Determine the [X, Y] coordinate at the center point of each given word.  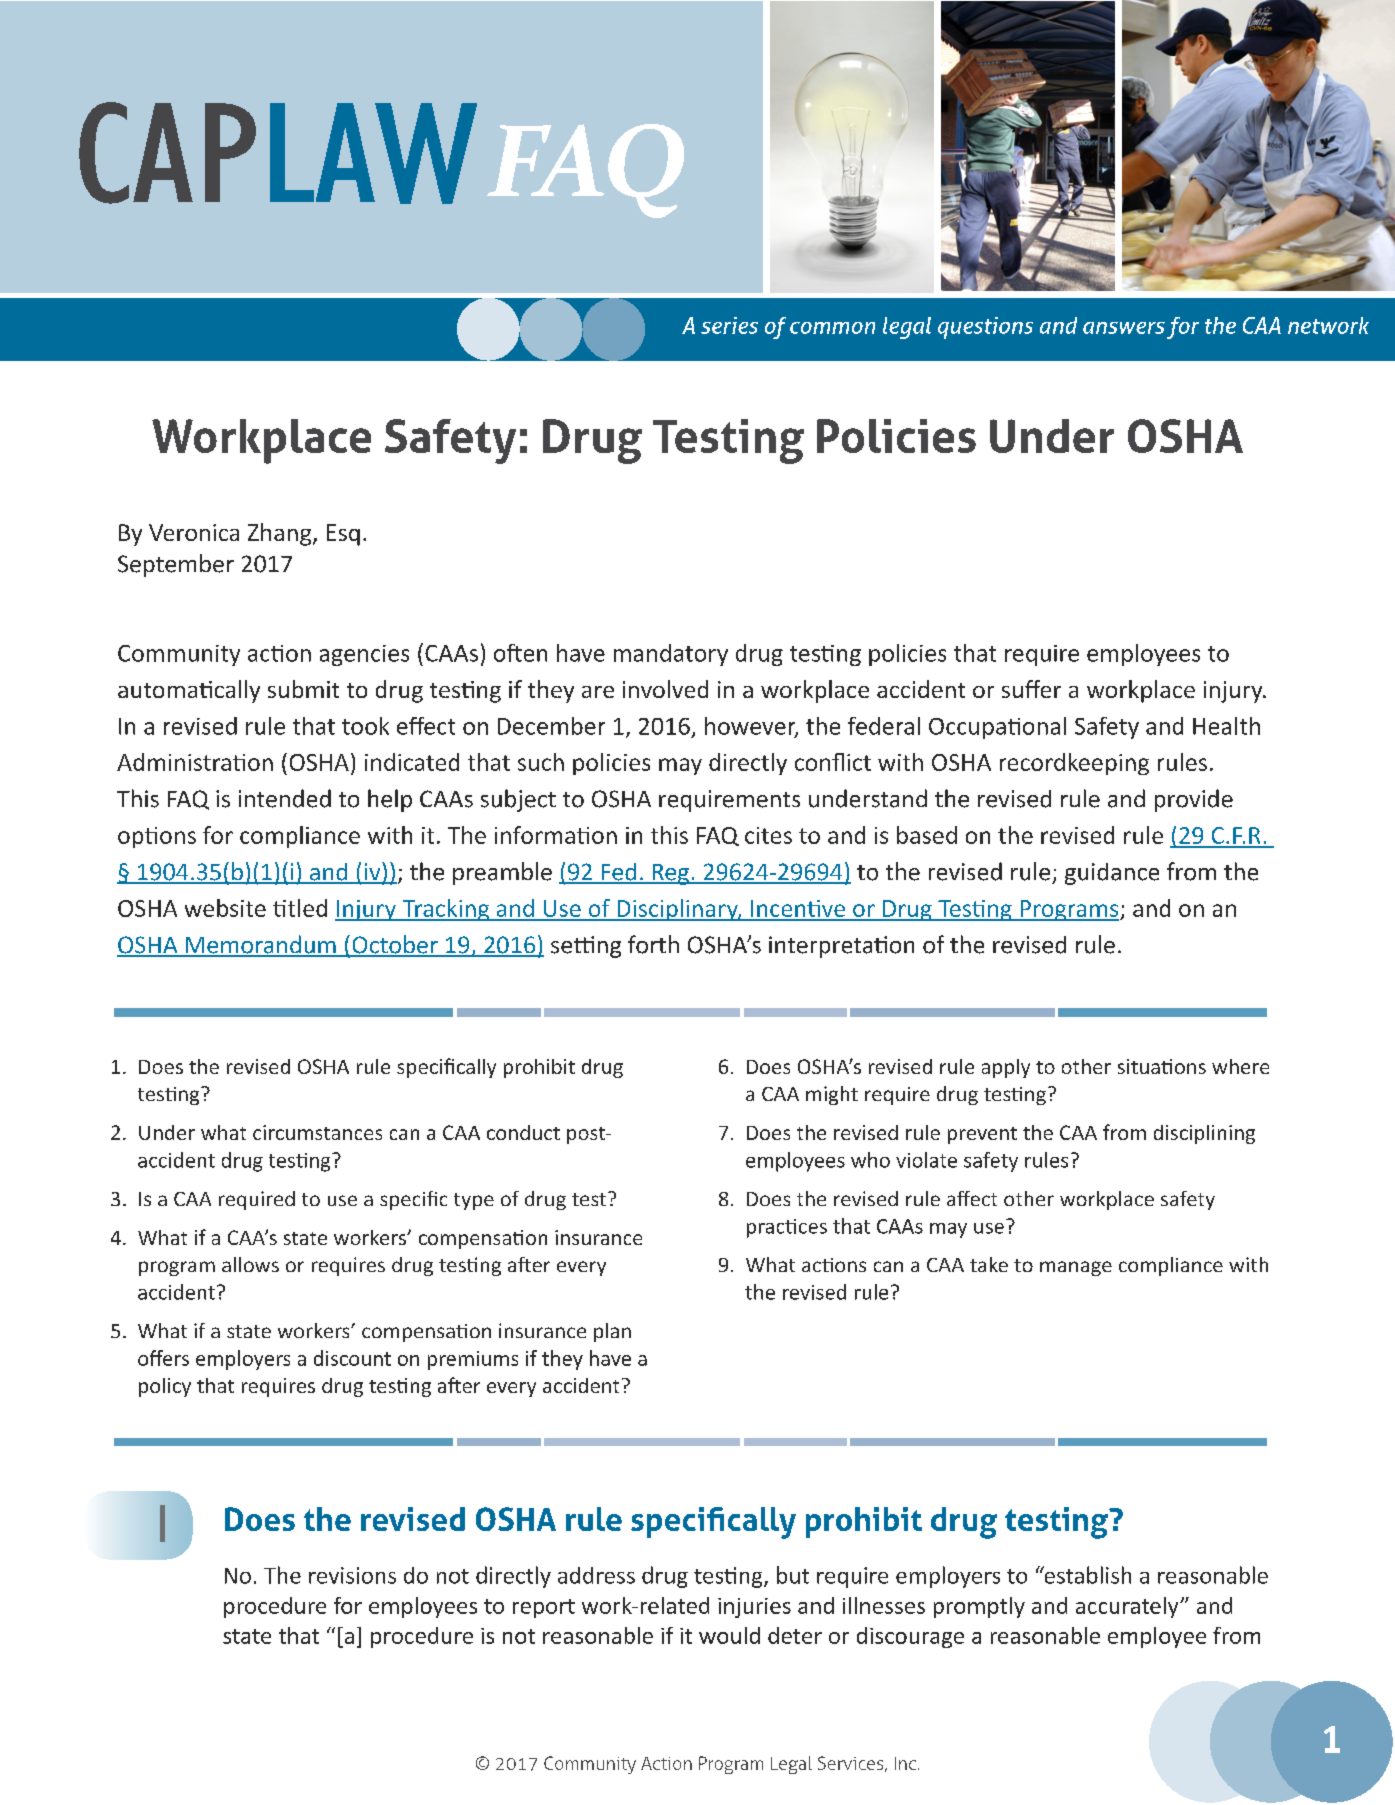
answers [1124, 328]
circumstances [317, 1132]
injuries [754, 1608]
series [729, 325]
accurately [1128, 1607]
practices [787, 1228]
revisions [352, 1575]
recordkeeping [1074, 764]
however [751, 727]
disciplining [1204, 1134]
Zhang [279, 534]
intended [285, 798]
